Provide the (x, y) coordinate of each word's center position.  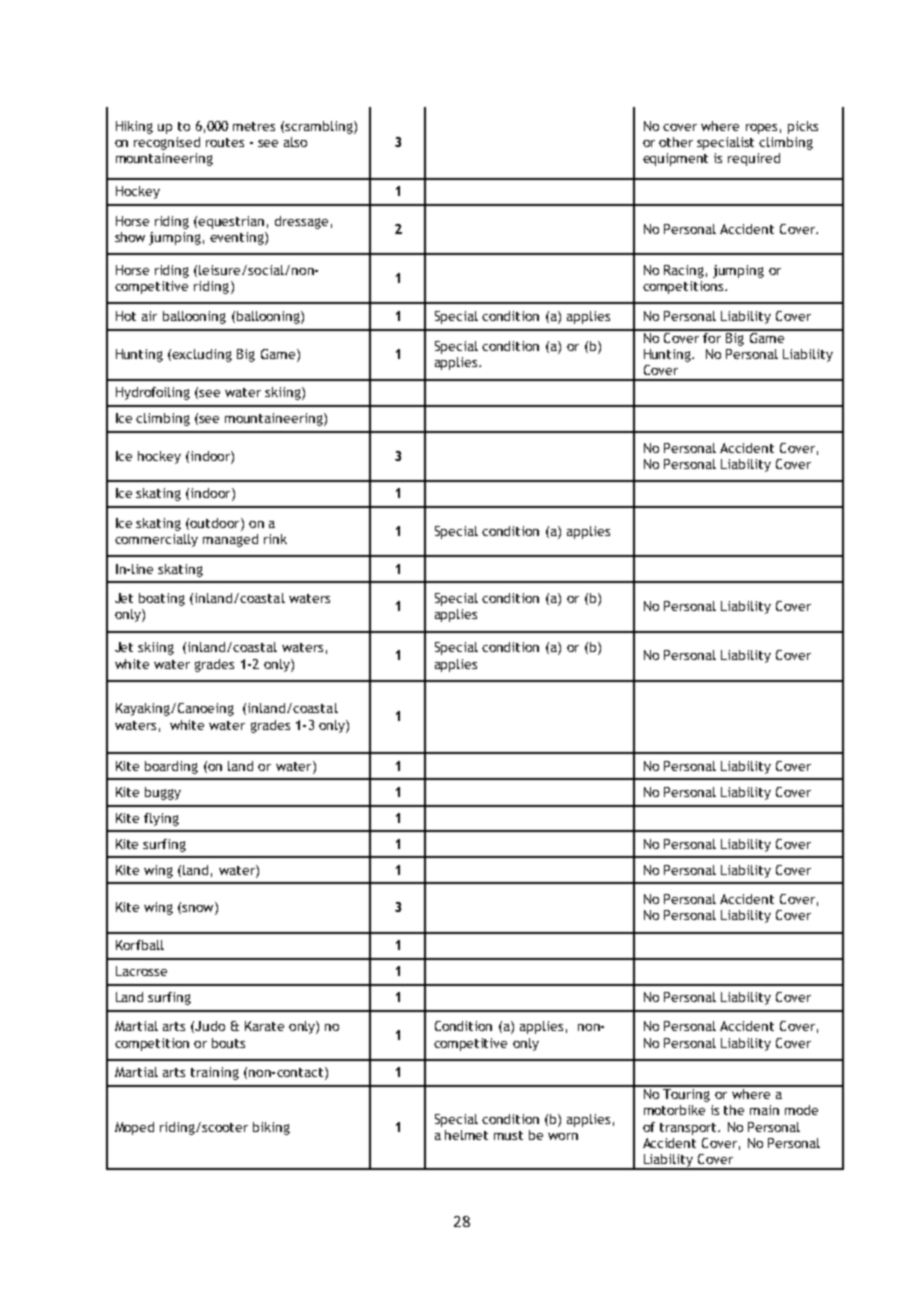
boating (162, 599)
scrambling (320, 127)
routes (225, 142)
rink (275, 539)
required (754, 159)
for (712, 336)
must (508, 1135)
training (215, 1073)
